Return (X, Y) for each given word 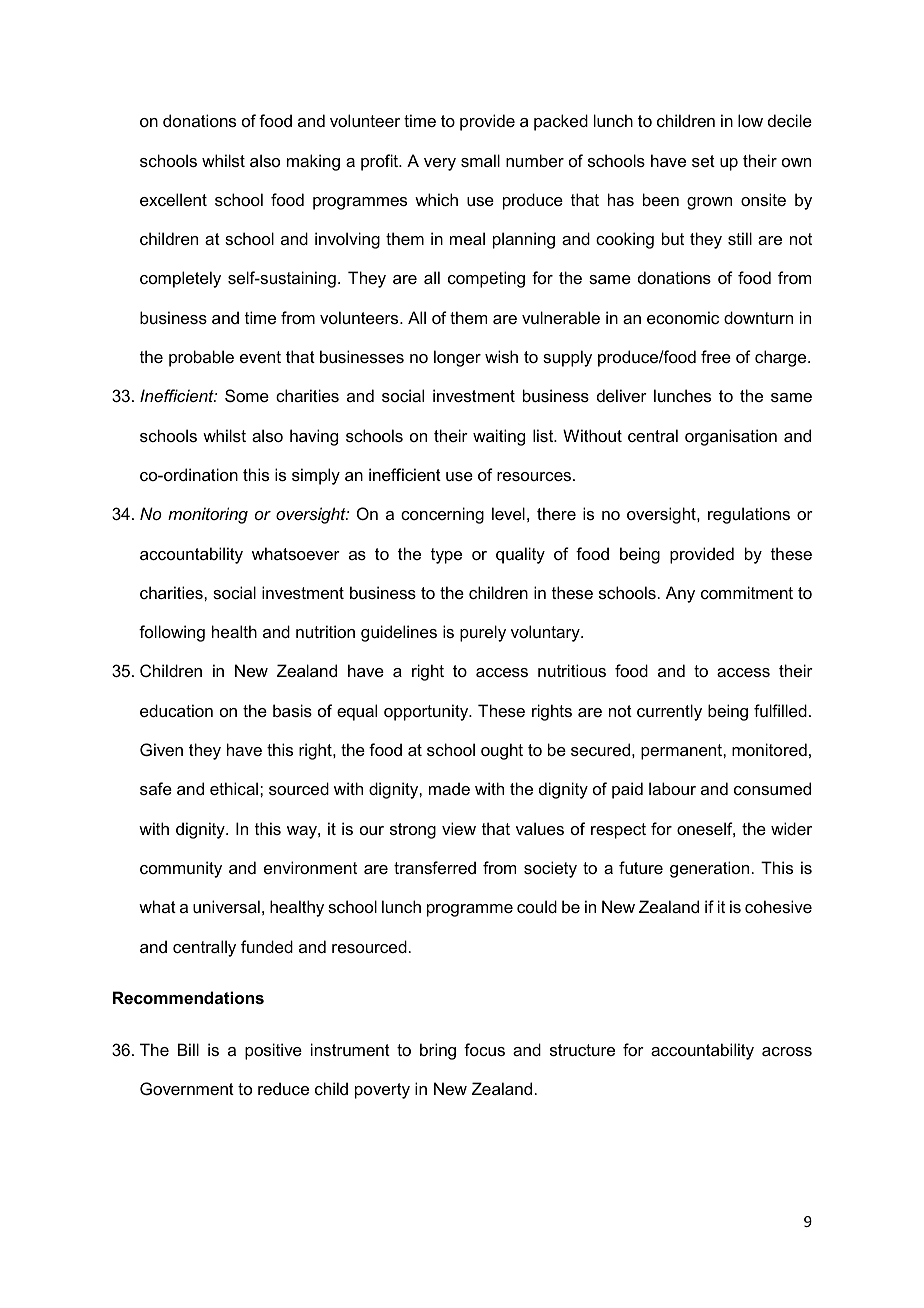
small (480, 160)
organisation (731, 437)
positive (273, 1051)
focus (484, 1049)
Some (247, 395)
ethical (235, 788)
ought (502, 751)
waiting (499, 437)
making (313, 162)
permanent (682, 752)
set (703, 161)
